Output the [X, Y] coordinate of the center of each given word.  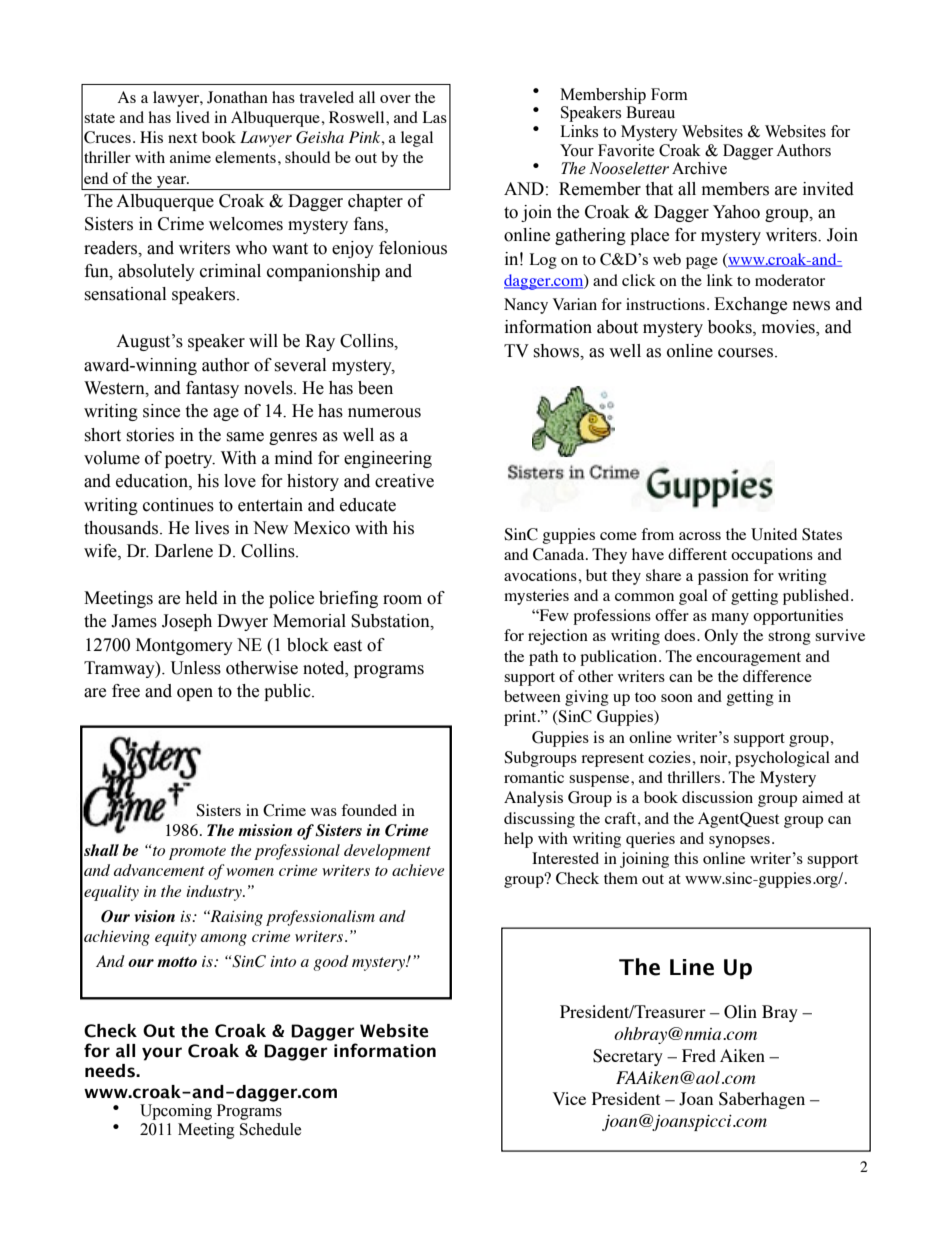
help [518, 840]
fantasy [212, 389]
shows [557, 351]
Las [435, 117]
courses [747, 353]
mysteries [536, 597]
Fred [699, 1055]
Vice [569, 1098]
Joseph [187, 622]
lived [193, 117]
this [686, 858]
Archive [699, 168]
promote [197, 853]
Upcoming [176, 1112]
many [730, 619]
